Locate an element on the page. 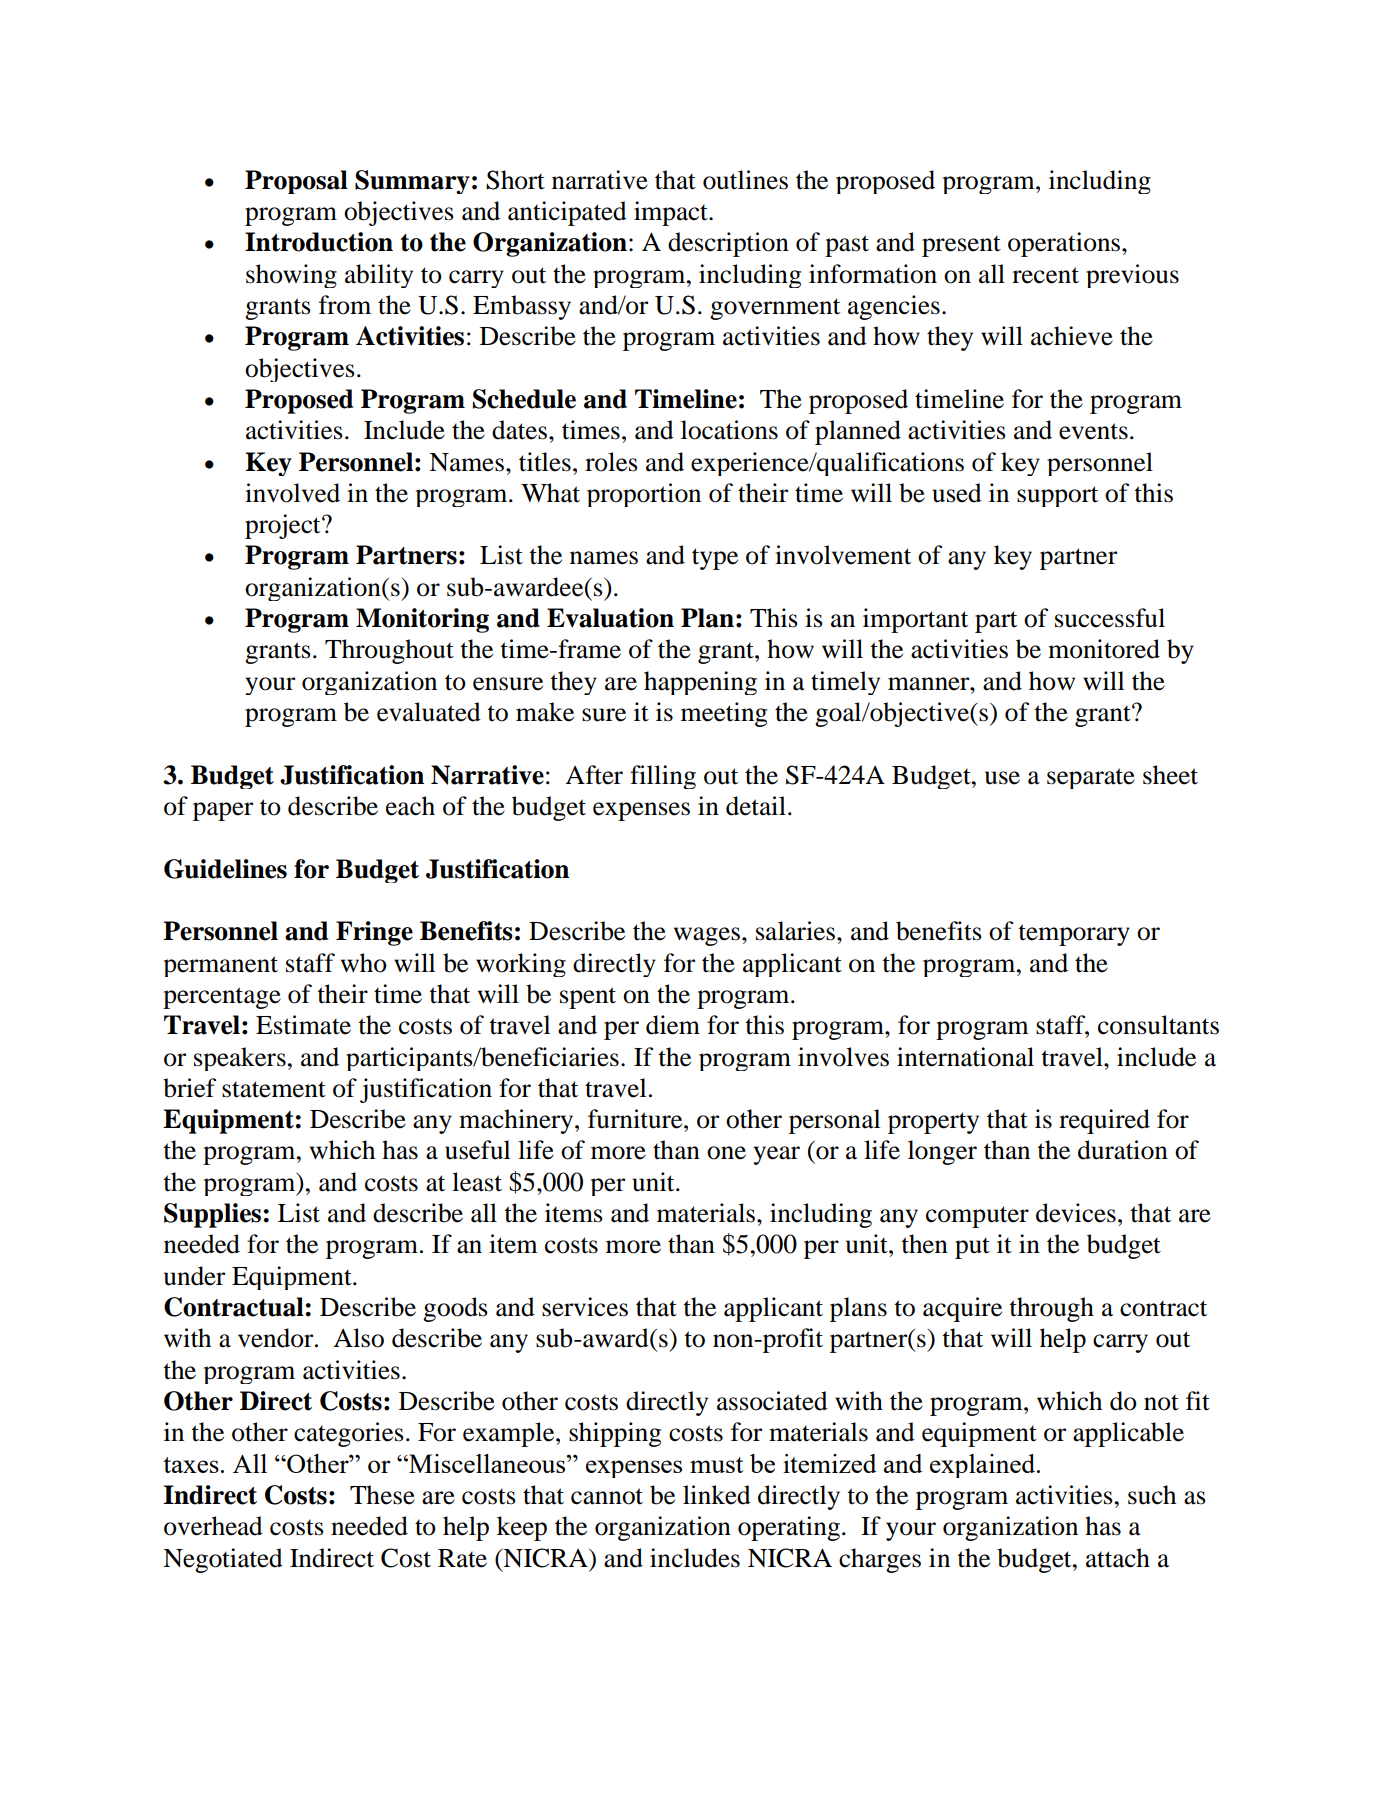  Introduction is located at coordinates (319, 242).
